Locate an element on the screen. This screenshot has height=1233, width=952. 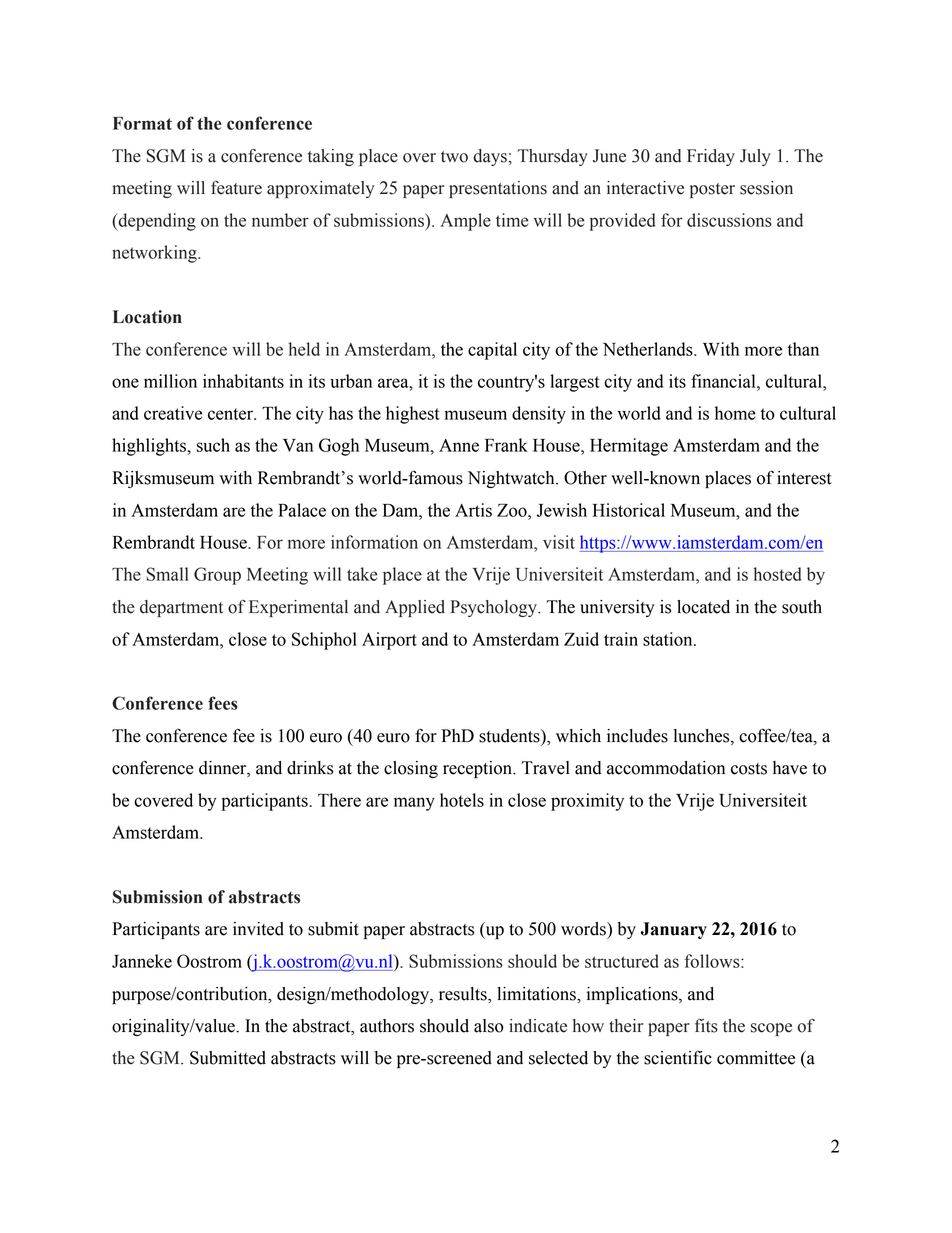
fits is located at coordinates (706, 1025).
